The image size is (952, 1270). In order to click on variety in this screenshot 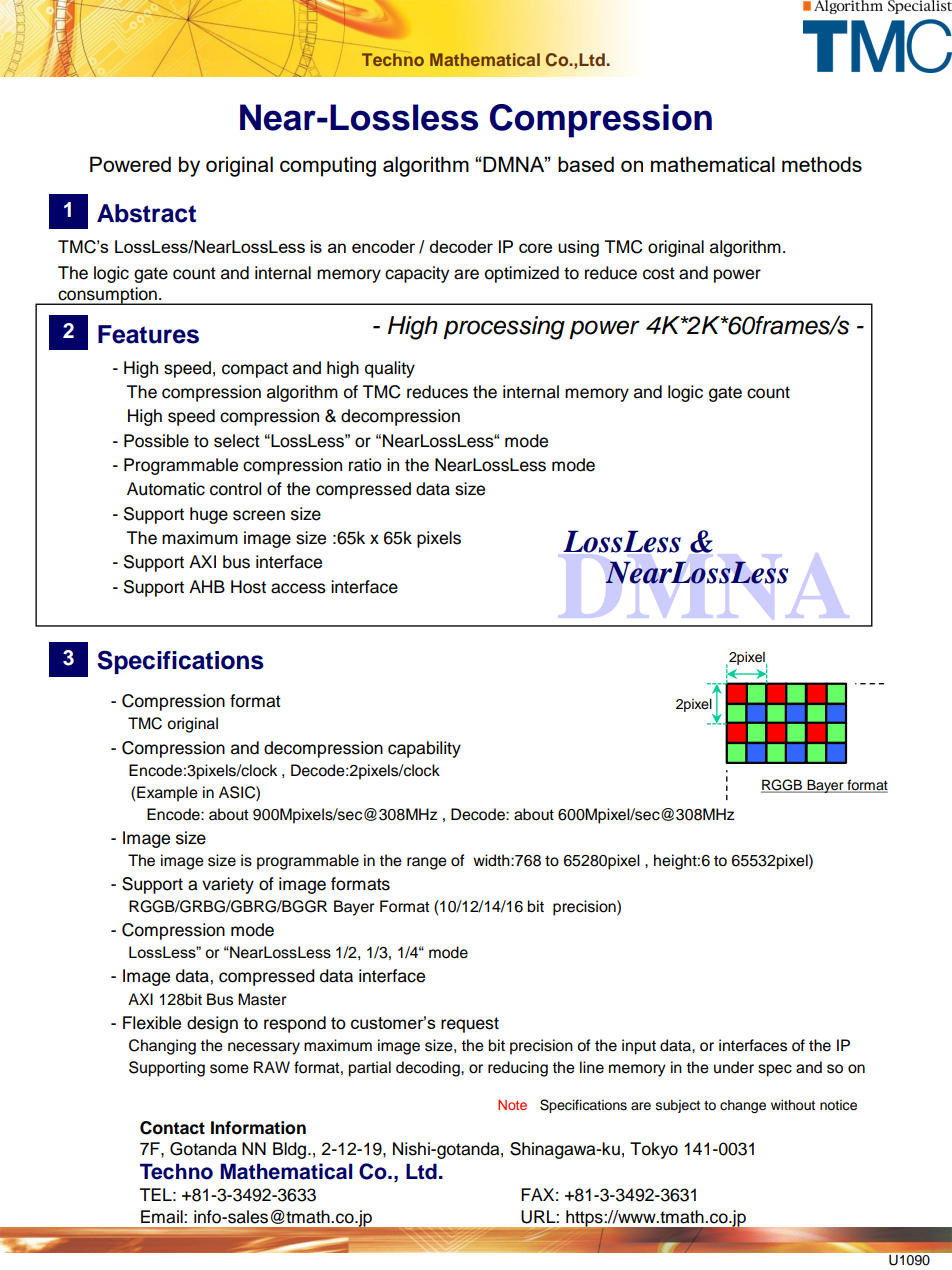, I will do `click(228, 885)`.
